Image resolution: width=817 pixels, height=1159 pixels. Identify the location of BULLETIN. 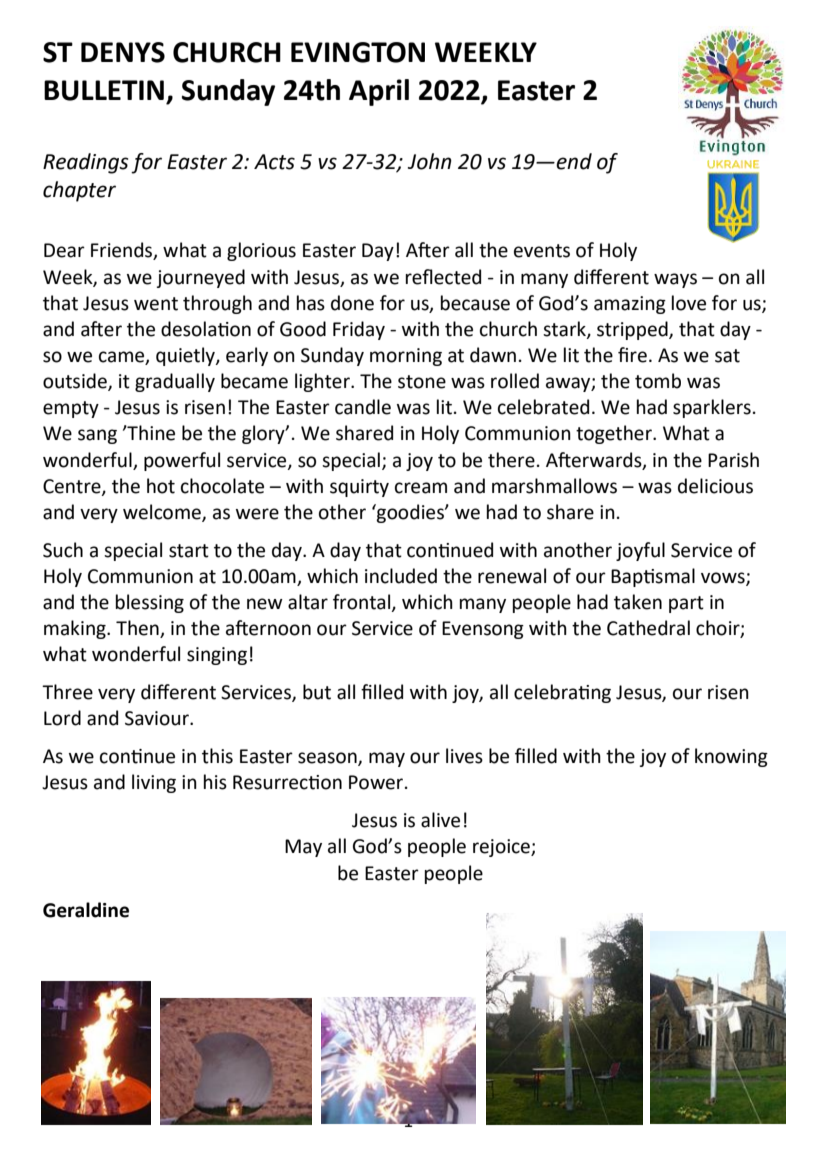
(104, 90).
